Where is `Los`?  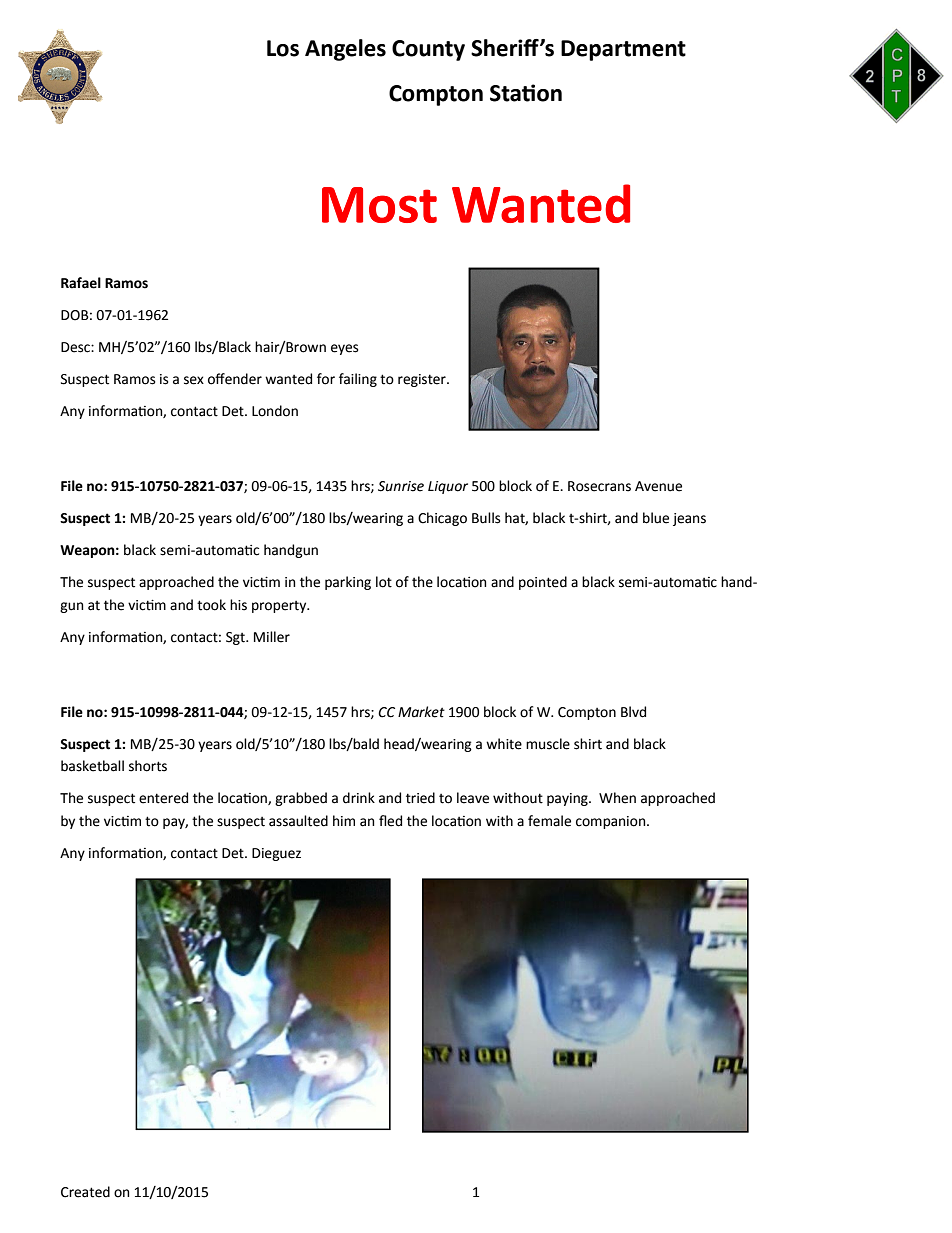 Los is located at coordinates (283, 48).
